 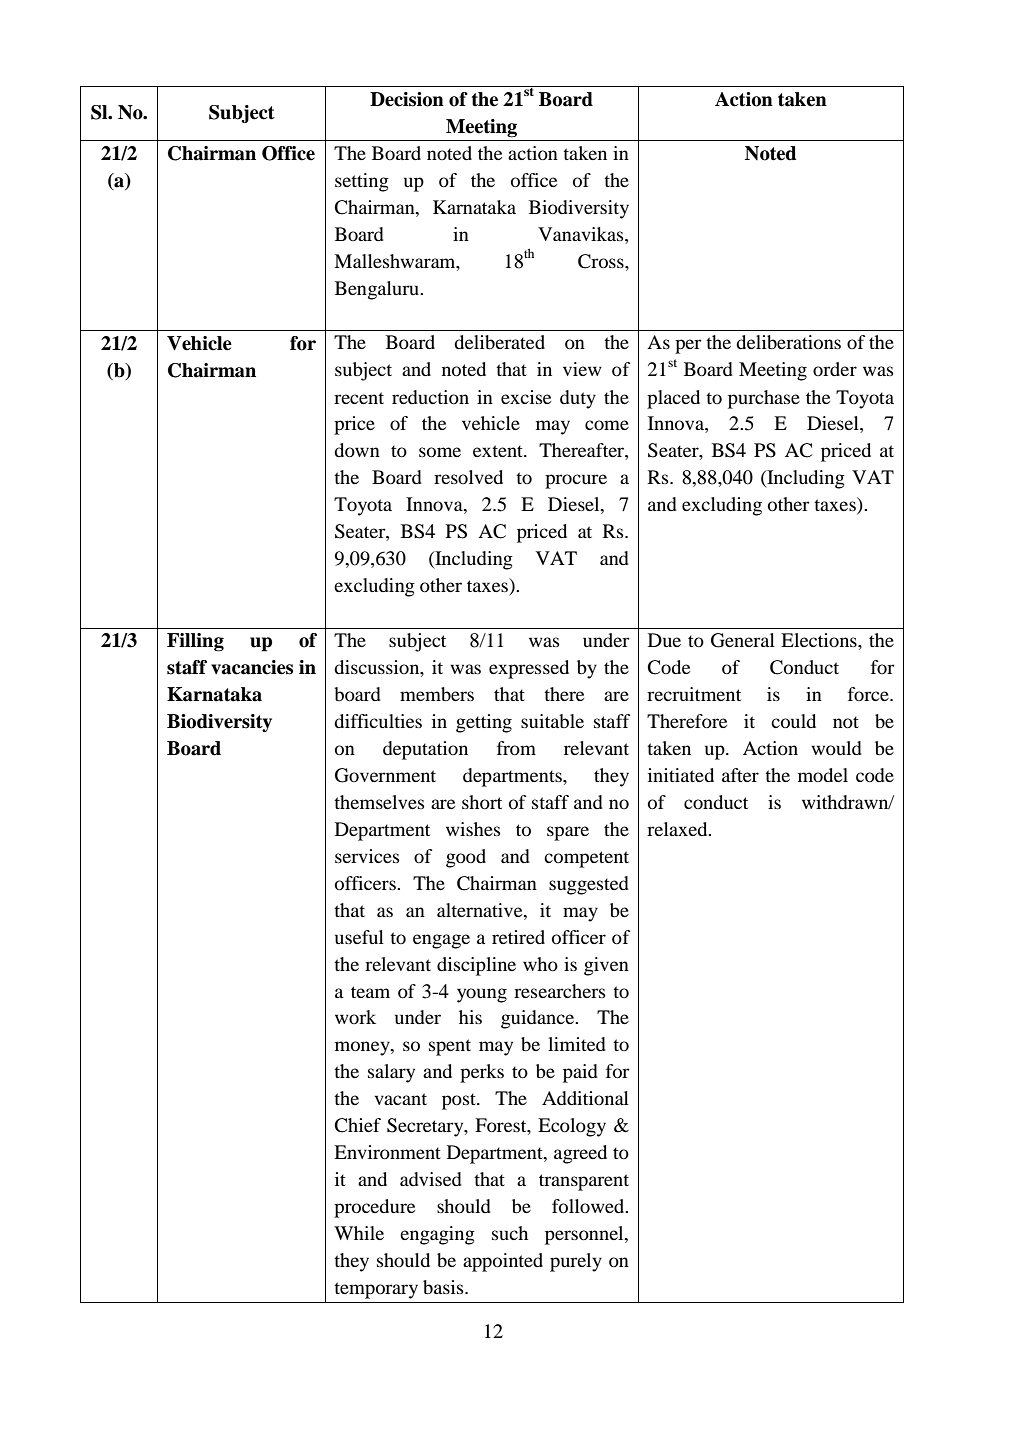 I want to click on work, so click(x=355, y=1017).
